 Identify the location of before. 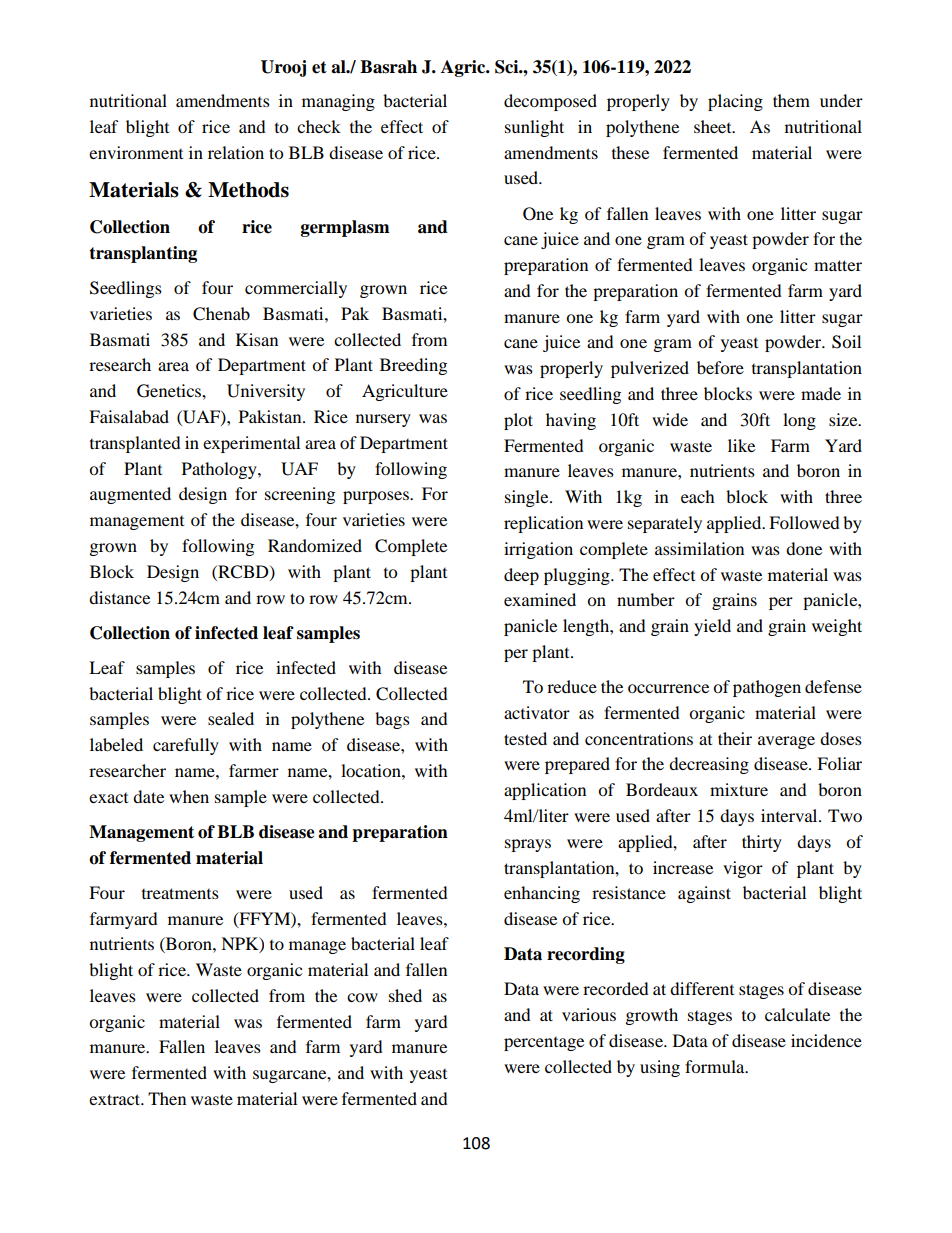
(720, 367).
